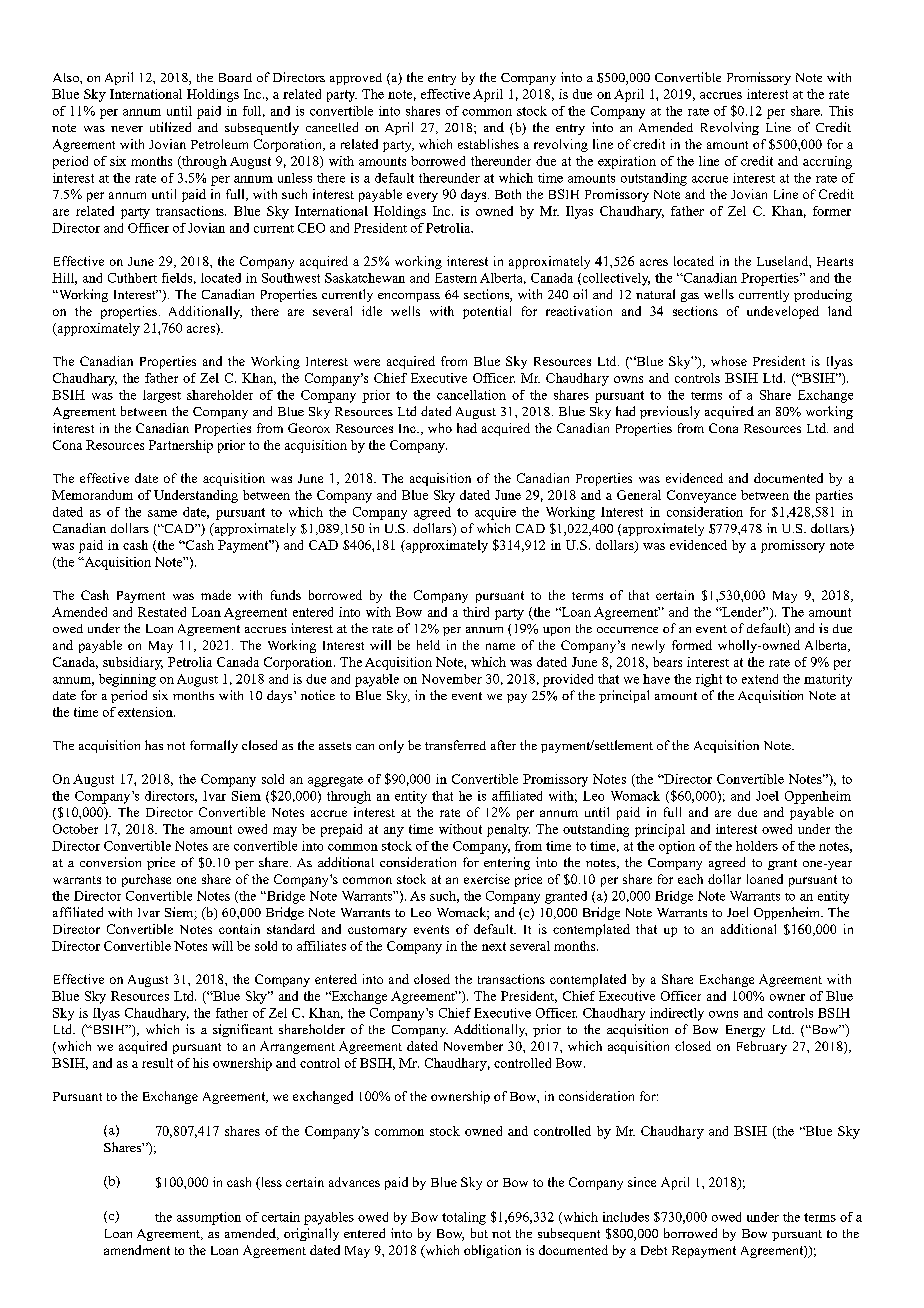 The height and width of the screenshot is (1308, 924). What do you see at coordinates (162, 513) in the screenshot?
I see `same` at bounding box center [162, 513].
